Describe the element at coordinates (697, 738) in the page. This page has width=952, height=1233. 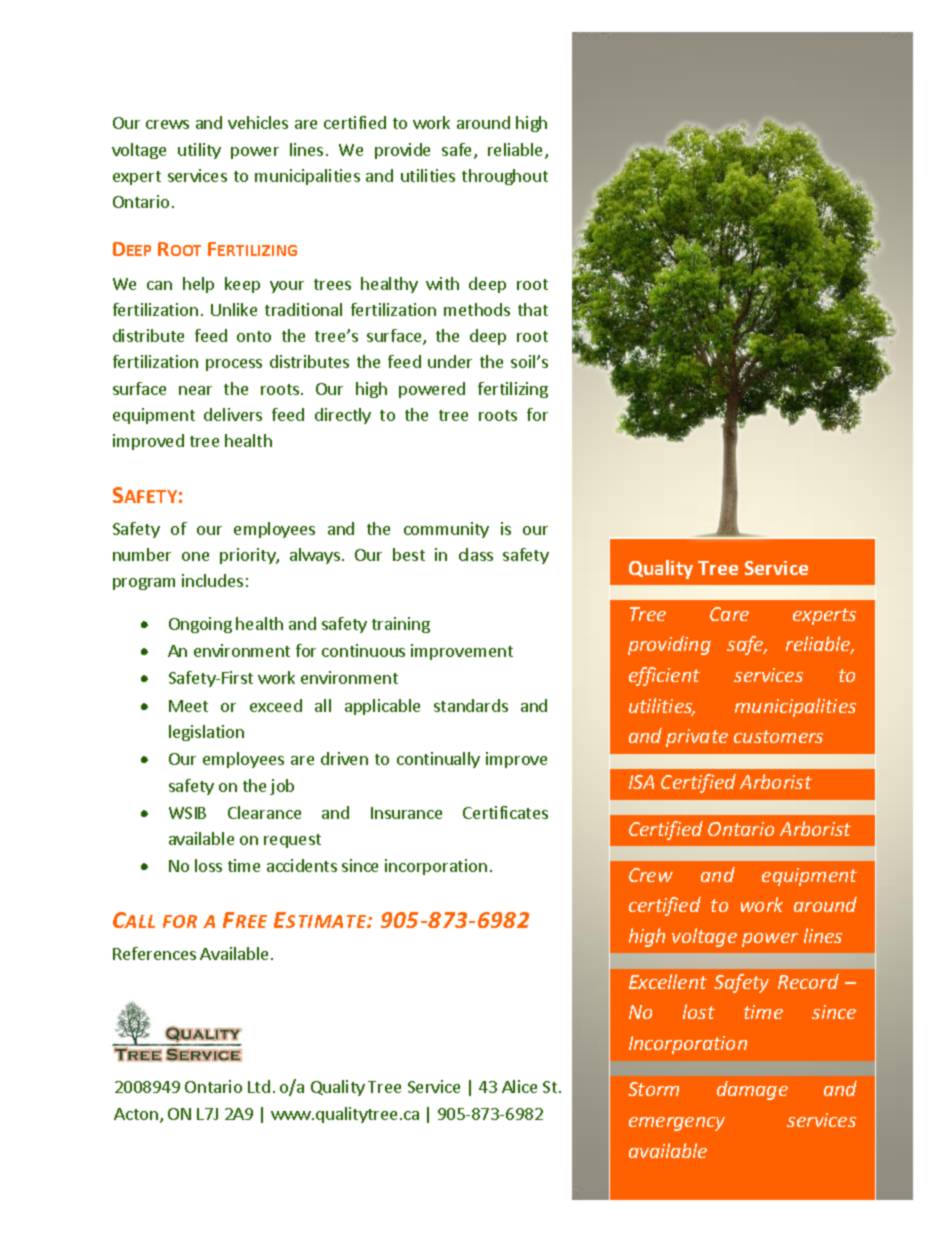
I see `private` at that location.
